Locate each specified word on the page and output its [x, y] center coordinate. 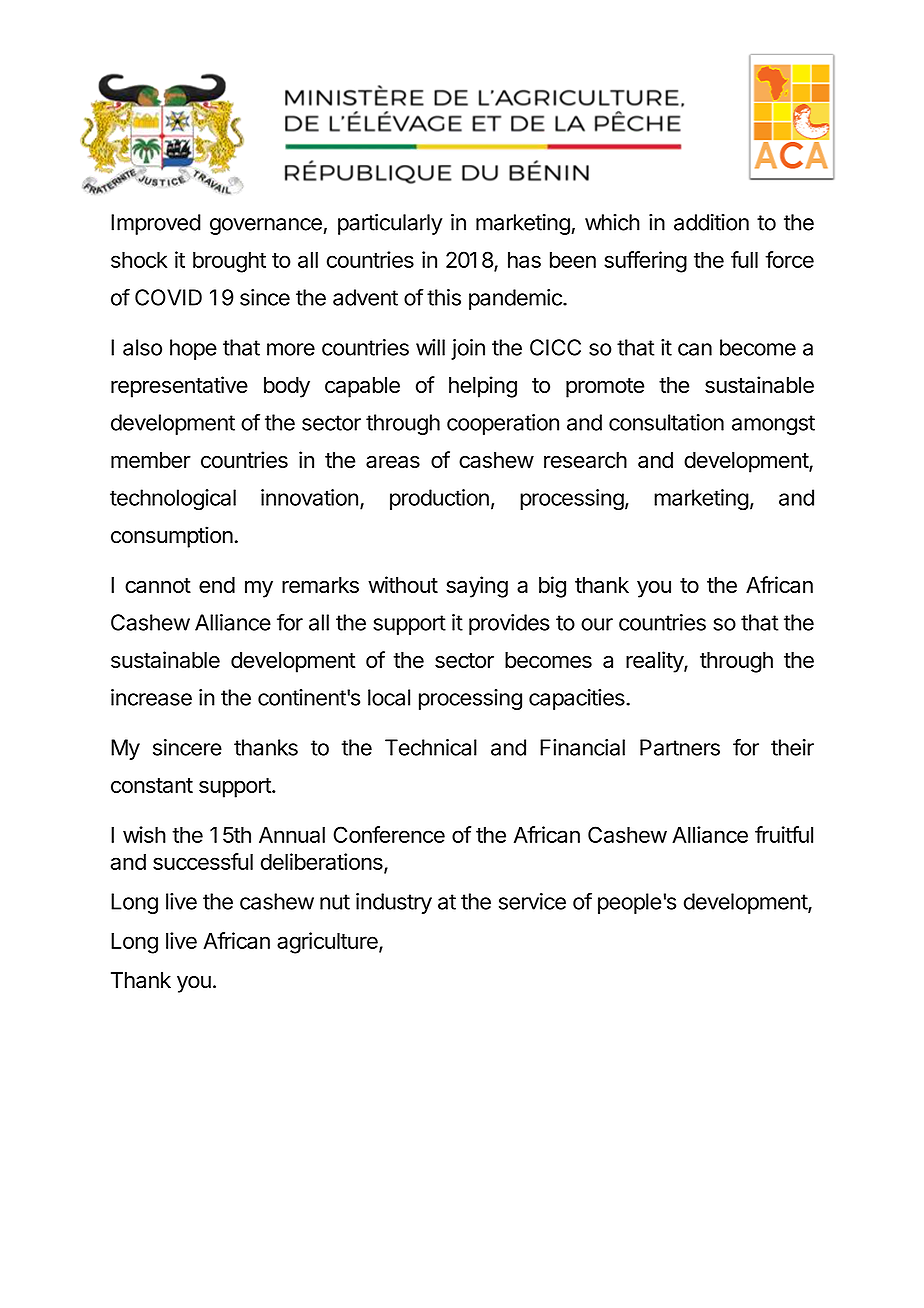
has [524, 260]
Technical [431, 747]
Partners [680, 747]
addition [711, 222]
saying [477, 587]
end [217, 585]
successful [203, 861]
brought [229, 262]
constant [152, 785]
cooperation [503, 424]
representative [179, 387]
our [597, 624]
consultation [666, 422]
